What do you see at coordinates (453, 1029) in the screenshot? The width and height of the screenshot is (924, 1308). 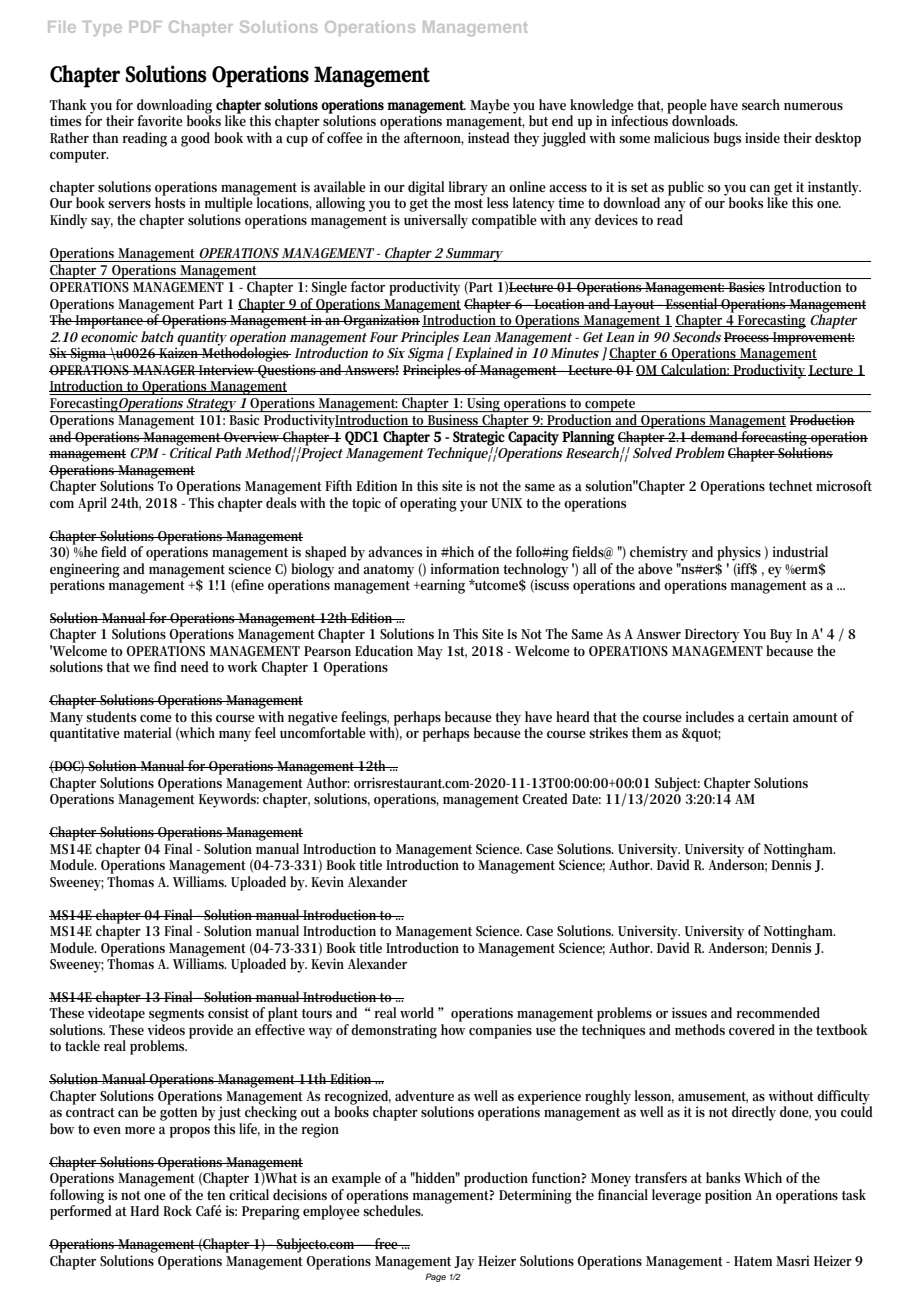 I see `how` at bounding box center [453, 1029].
